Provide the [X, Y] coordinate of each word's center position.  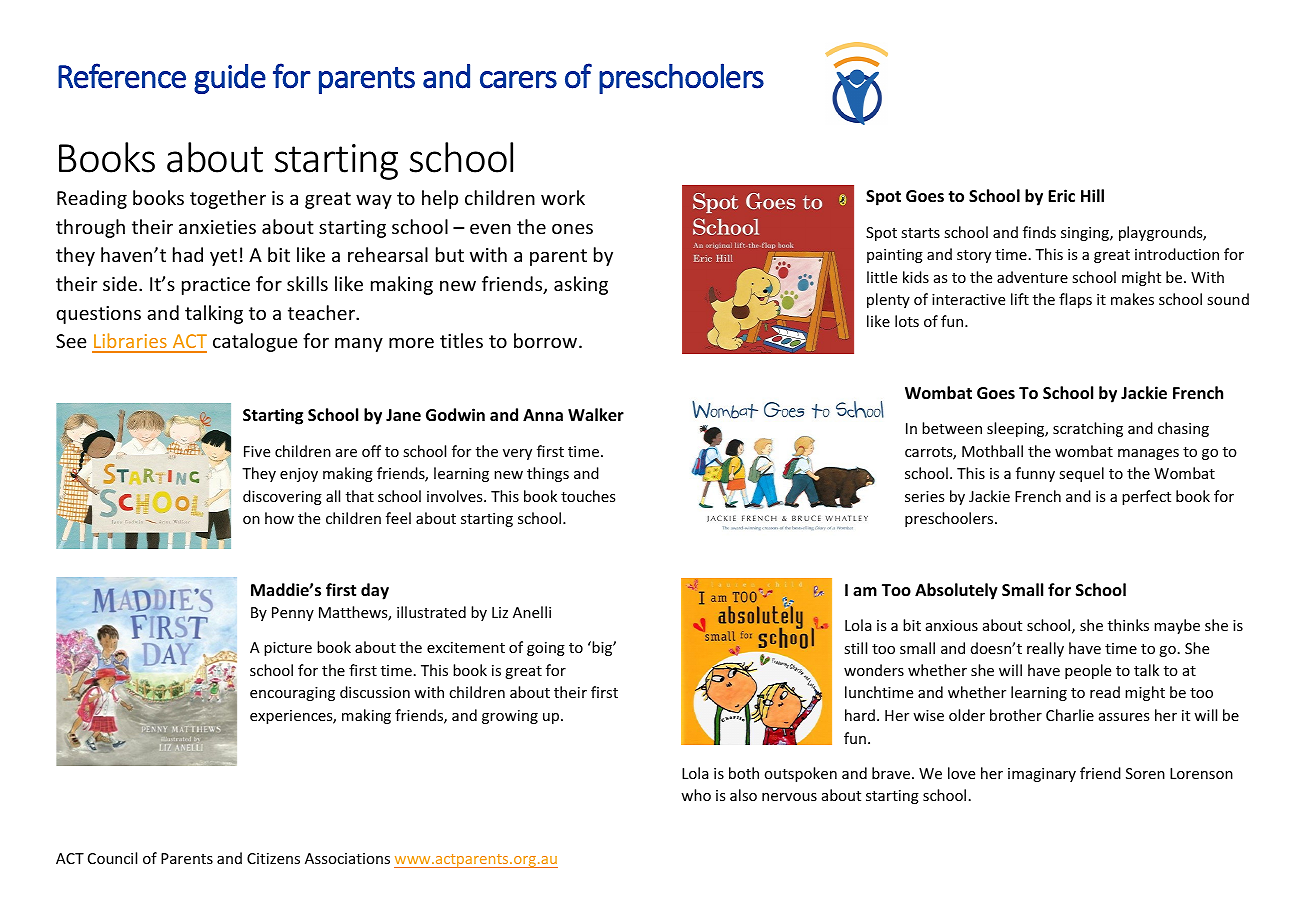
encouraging [292, 694]
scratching [1088, 429]
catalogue [255, 342]
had [188, 254]
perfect [1146, 497]
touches [588, 496]
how [279, 518]
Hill [1092, 195]
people [1088, 671]
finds [1039, 232]
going [546, 649]
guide [230, 79]
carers [518, 80]
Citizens [273, 858]
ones [572, 228]
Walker [596, 415]
